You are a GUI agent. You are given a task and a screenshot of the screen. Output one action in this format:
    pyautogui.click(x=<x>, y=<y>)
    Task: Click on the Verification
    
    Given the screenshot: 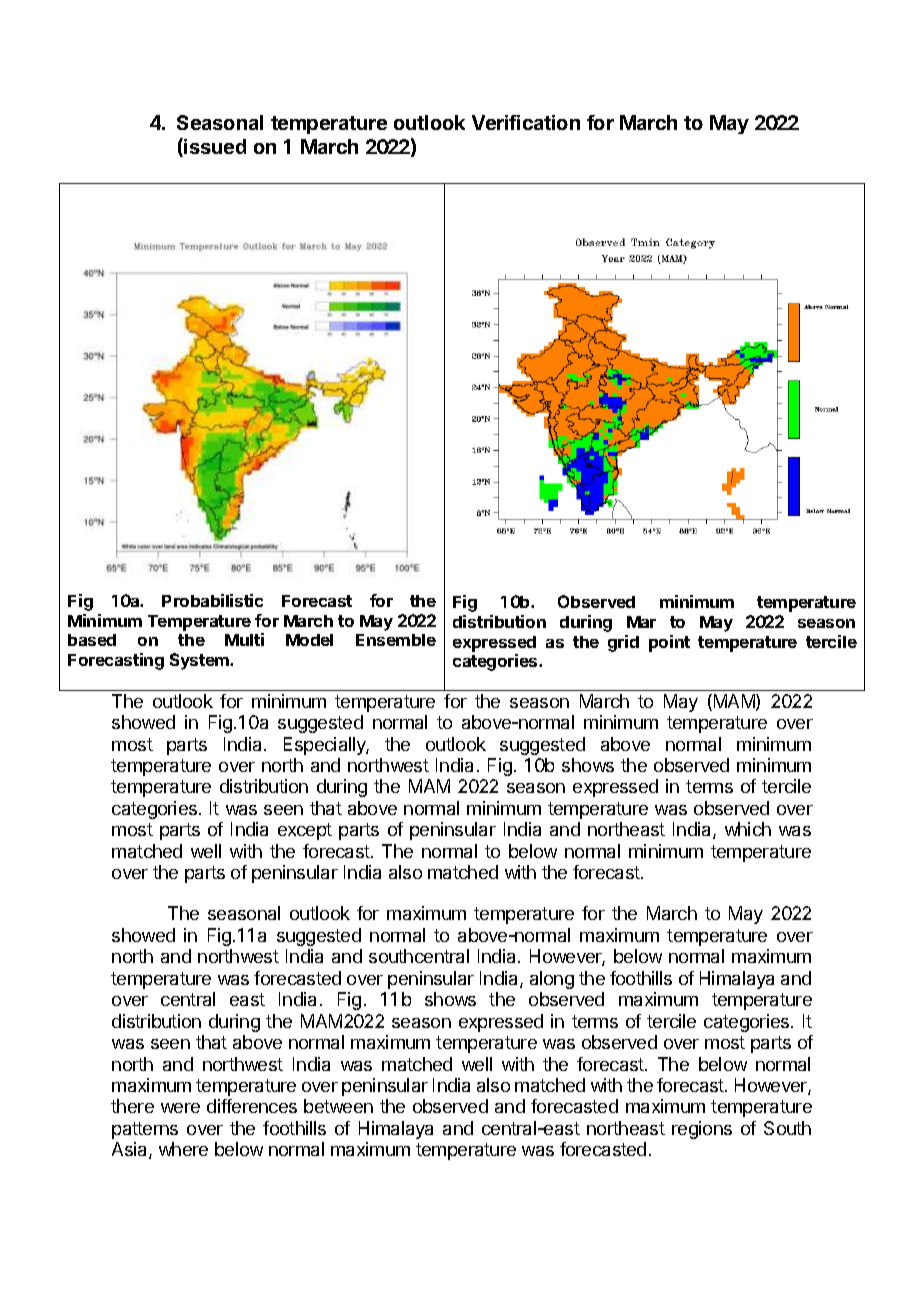 What is the action you would take?
    pyautogui.click(x=526, y=122)
